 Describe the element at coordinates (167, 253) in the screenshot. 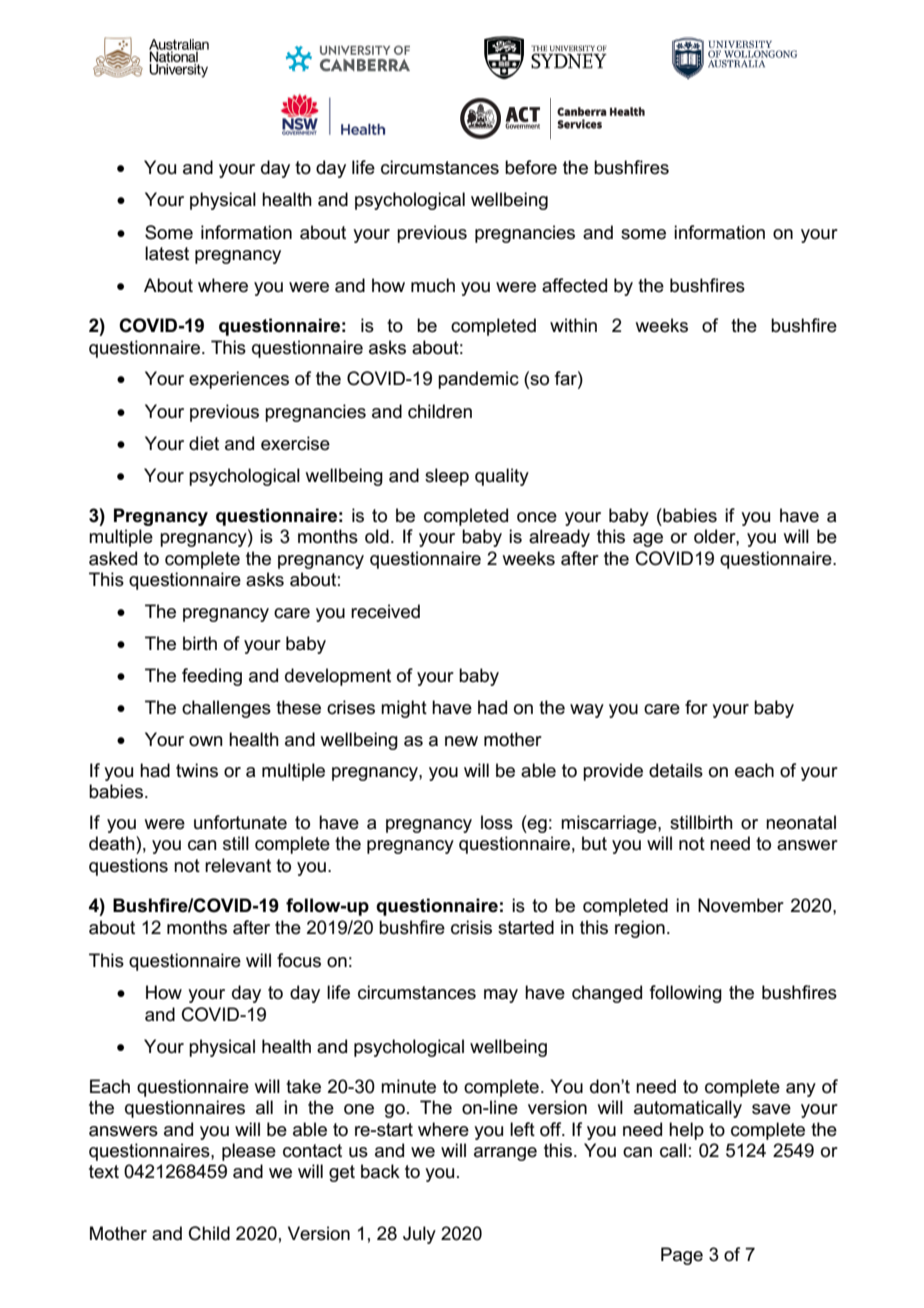

I see `latest` at that location.
